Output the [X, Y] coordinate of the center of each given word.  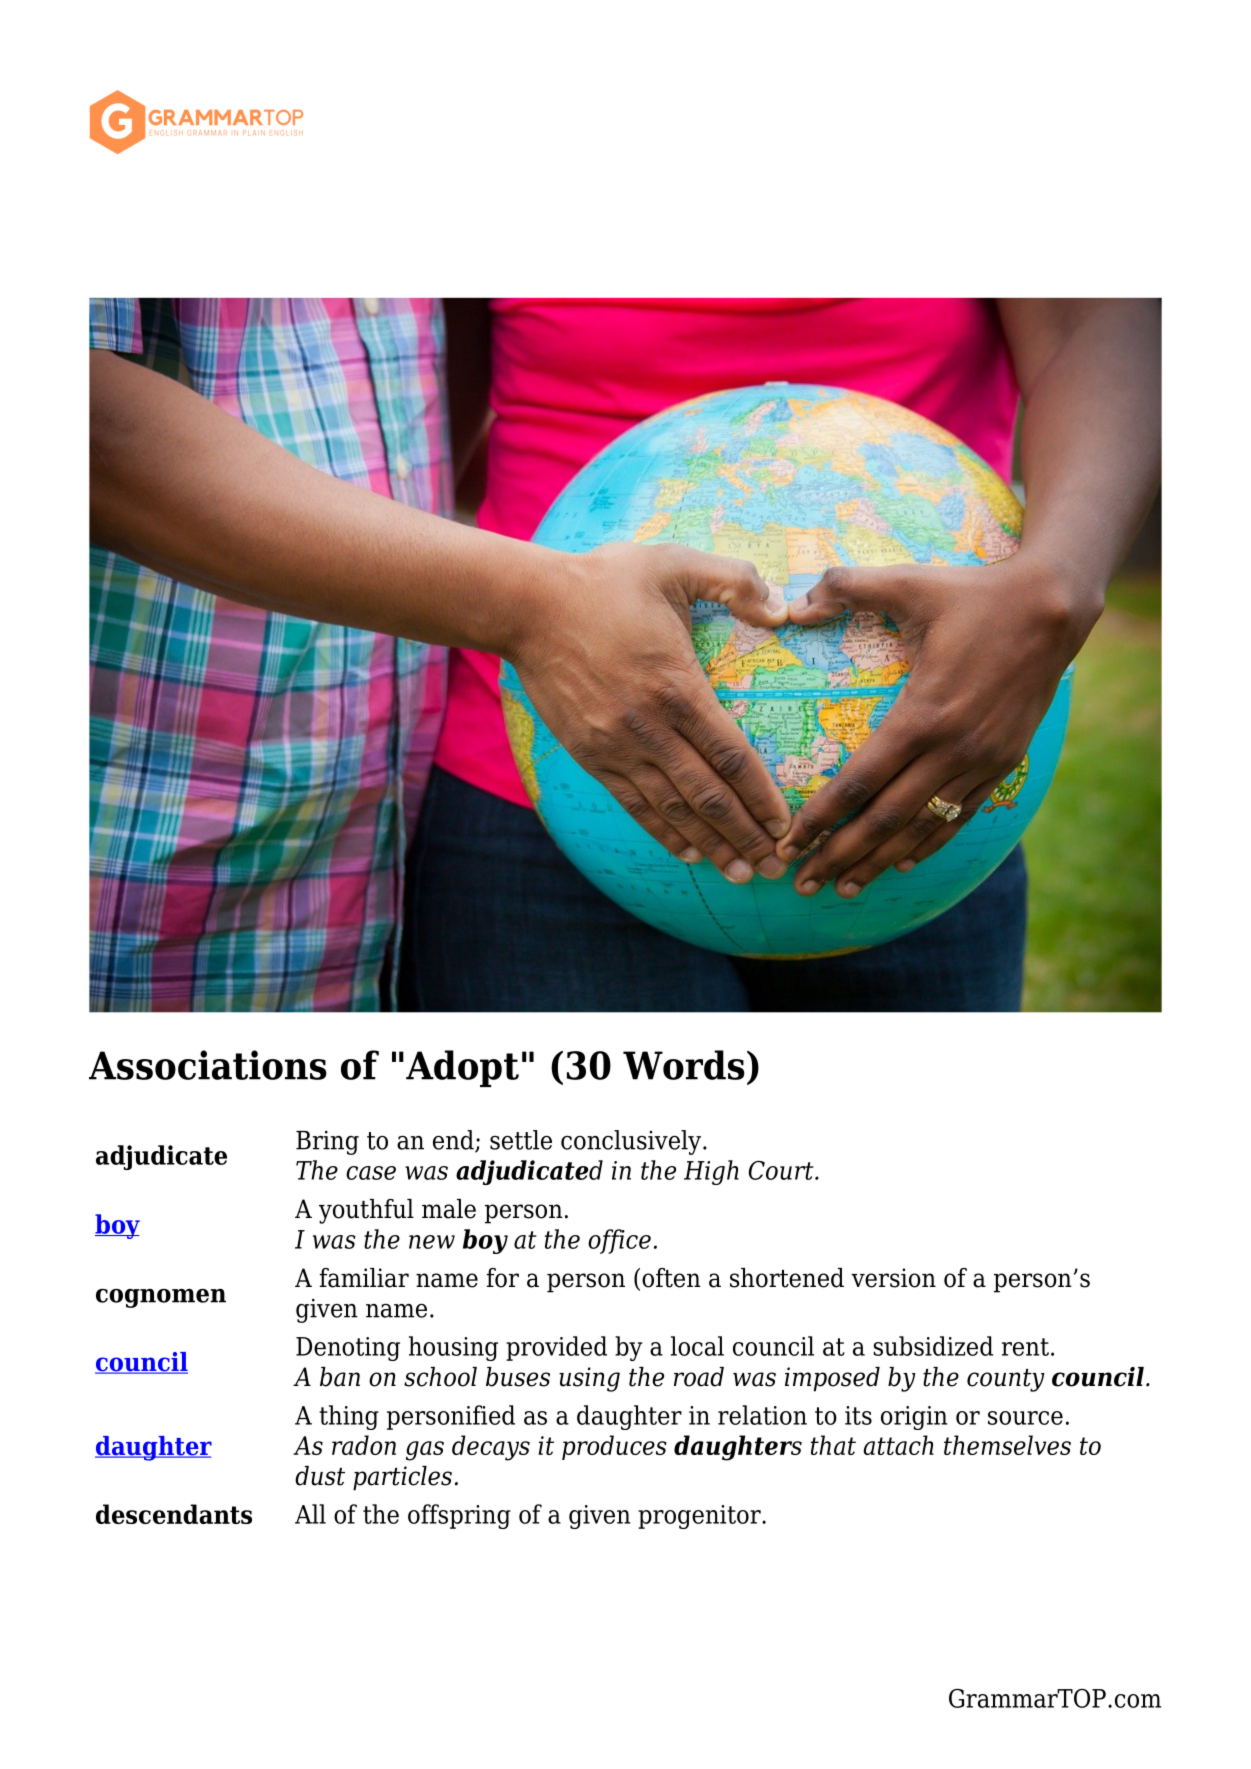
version [893, 1278]
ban [340, 1377]
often [671, 1278]
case [371, 1173]
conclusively [632, 1142]
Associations [208, 1065]
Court [782, 1170]
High [711, 1172]
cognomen [161, 1298]
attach [899, 1445]
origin [914, 1418]
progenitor [700, 1517]
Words [684, 1065]
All [310, 1514]
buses [518, 1377]
